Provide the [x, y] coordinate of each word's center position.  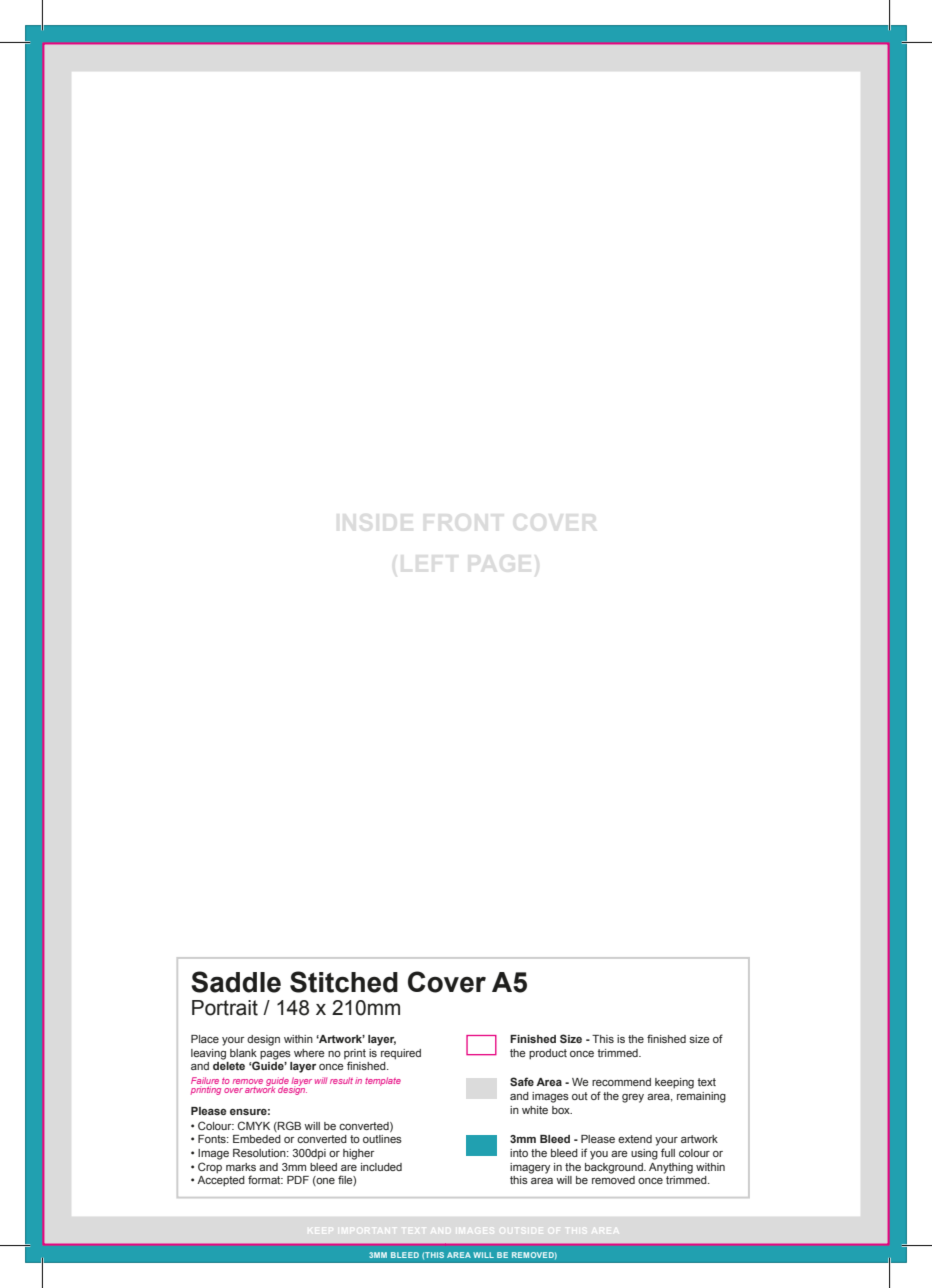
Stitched [344, 982]
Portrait [225, 1008]
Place [205, 1039]
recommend [621, 1082]
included [381, 1167]
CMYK [254, 1125]
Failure [205, 1080]
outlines [382, 1139]
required [401, 1054]
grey [633, 1098]
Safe [522, 1081]
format [265, 1179]
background [615, 1168]
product [548, 1054]
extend [635, 1139]
